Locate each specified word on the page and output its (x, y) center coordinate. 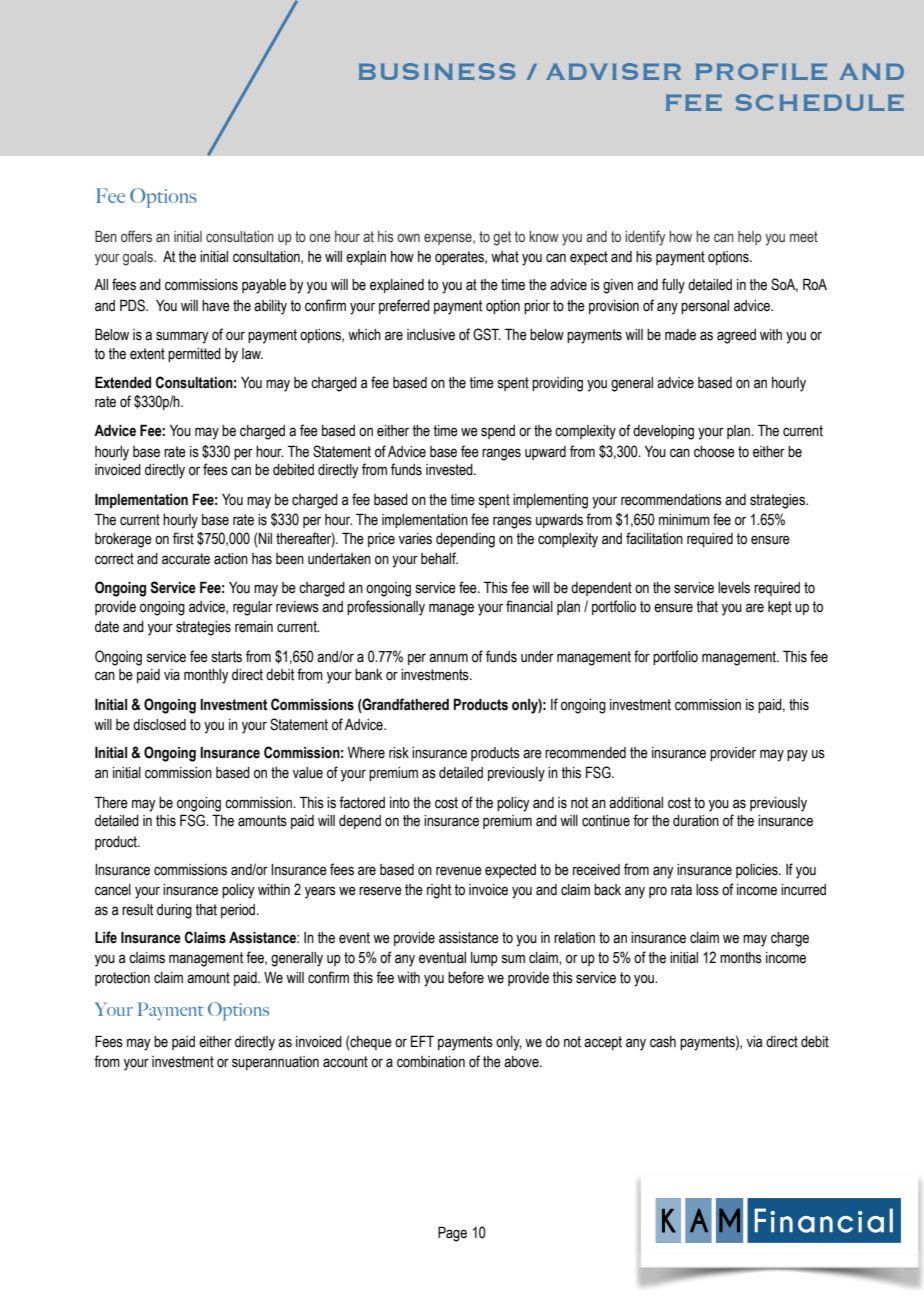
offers (136, 236)
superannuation (275, 1063)
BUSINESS (437, 71)
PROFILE (761, 71)
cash (663, 1042)
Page (452, 1234)
